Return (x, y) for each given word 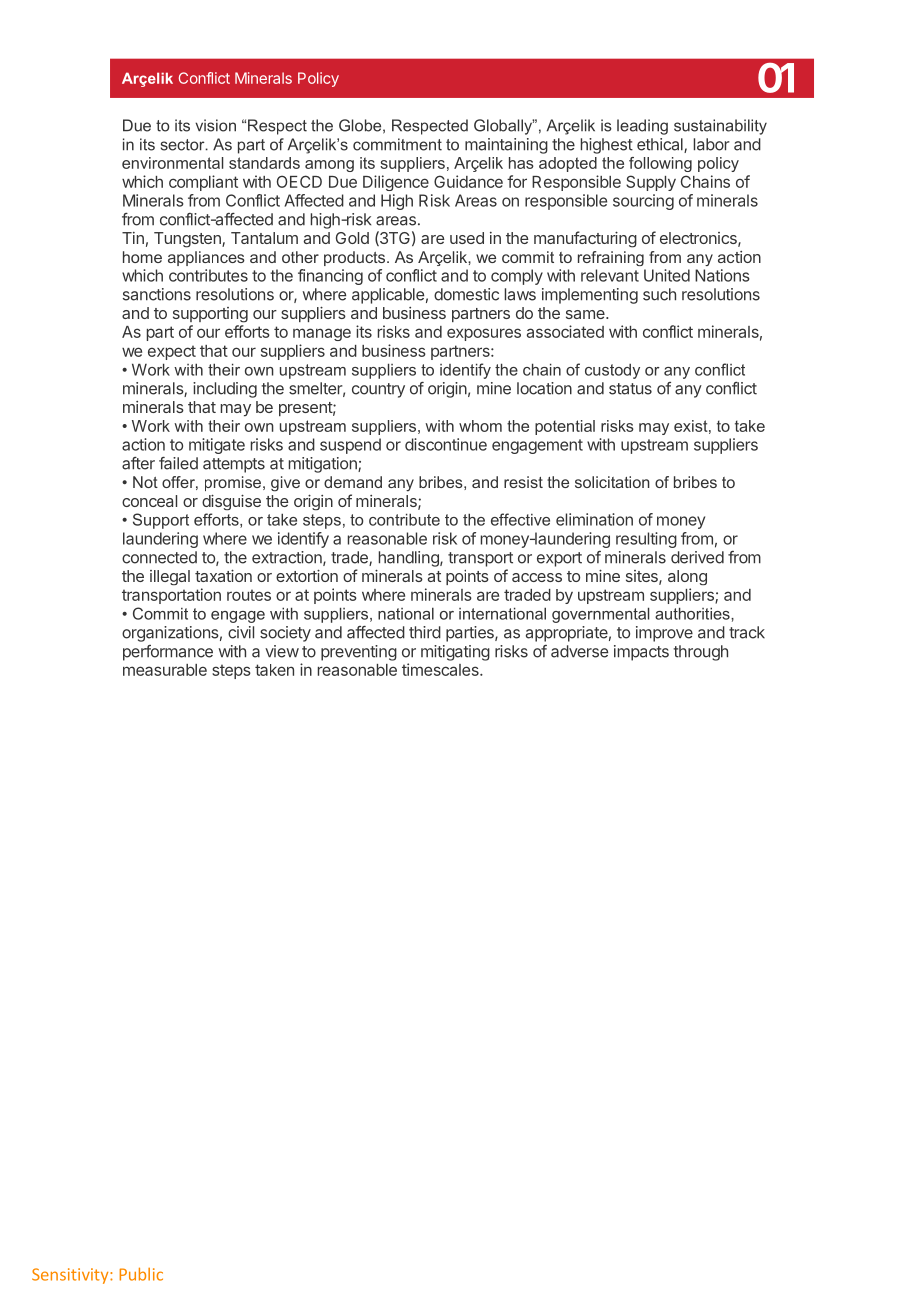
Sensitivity (71, 1276)
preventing (359, 653)
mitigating (455, 653)
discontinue (446, 444)
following (660, 164)
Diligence (396, 183)
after (138, 463)
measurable (165, 670)
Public (141, 1274)
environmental (172, 163)
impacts (641, 653)
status (630, 389)
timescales (441, 669)
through (700, 653)
